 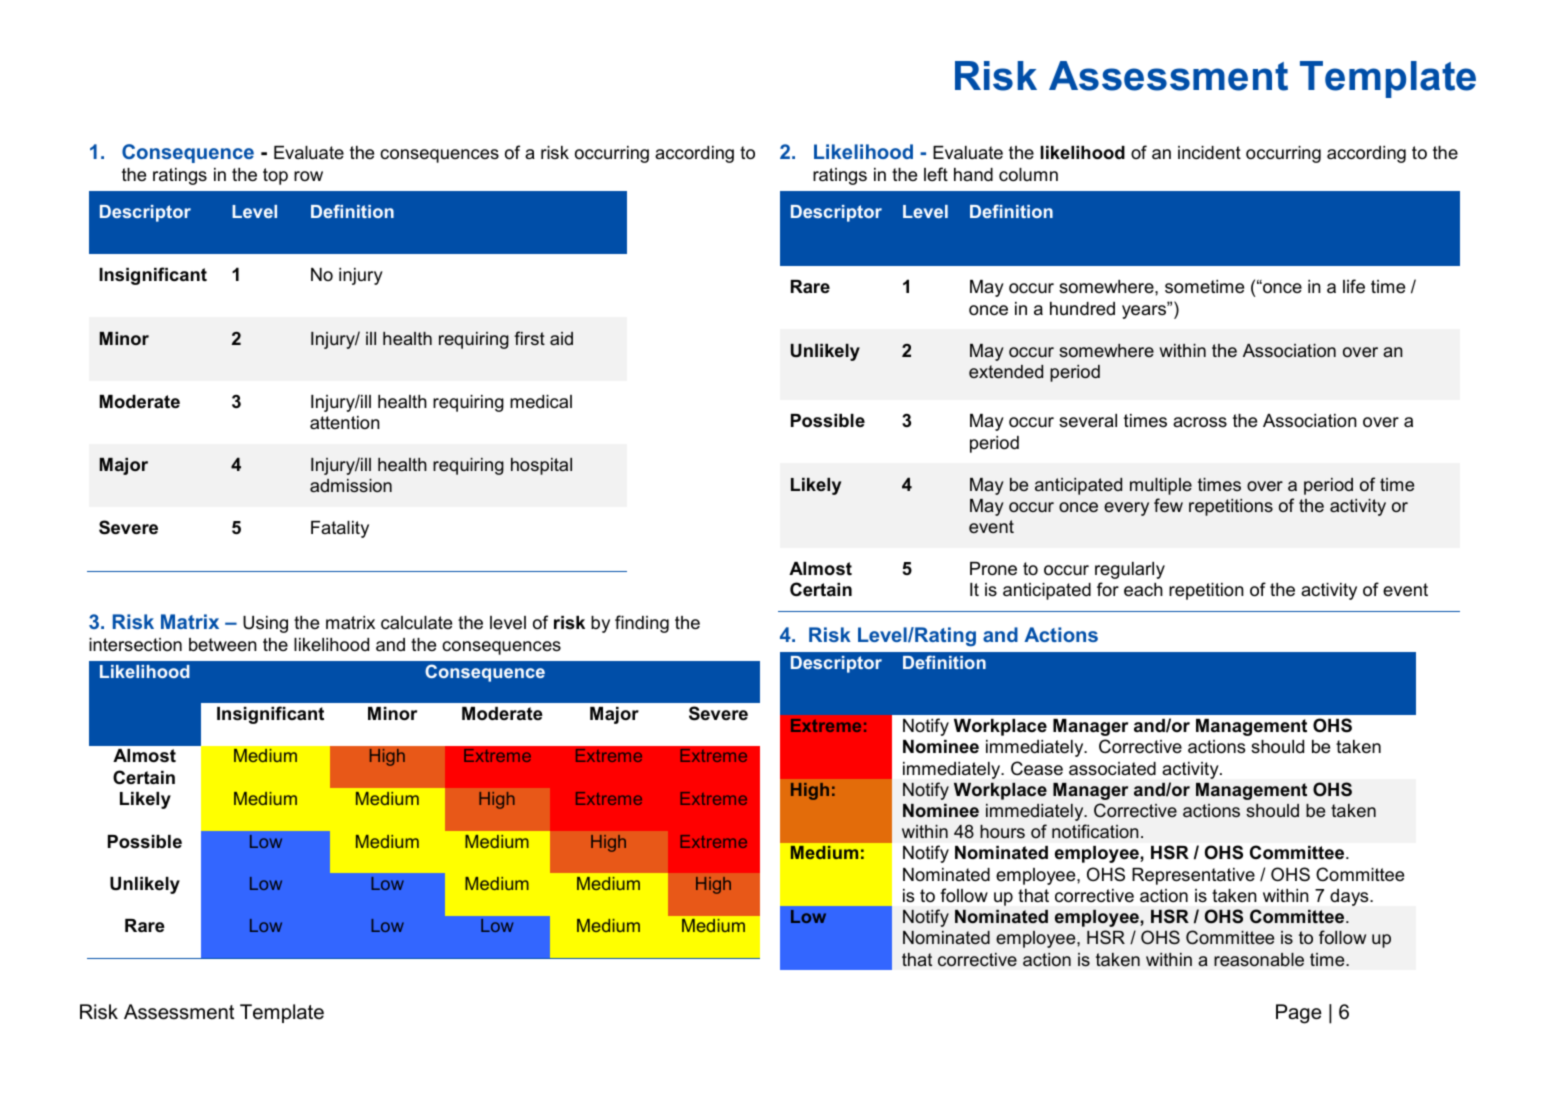 I want to click on incident, so click(x=1209, y=152).
